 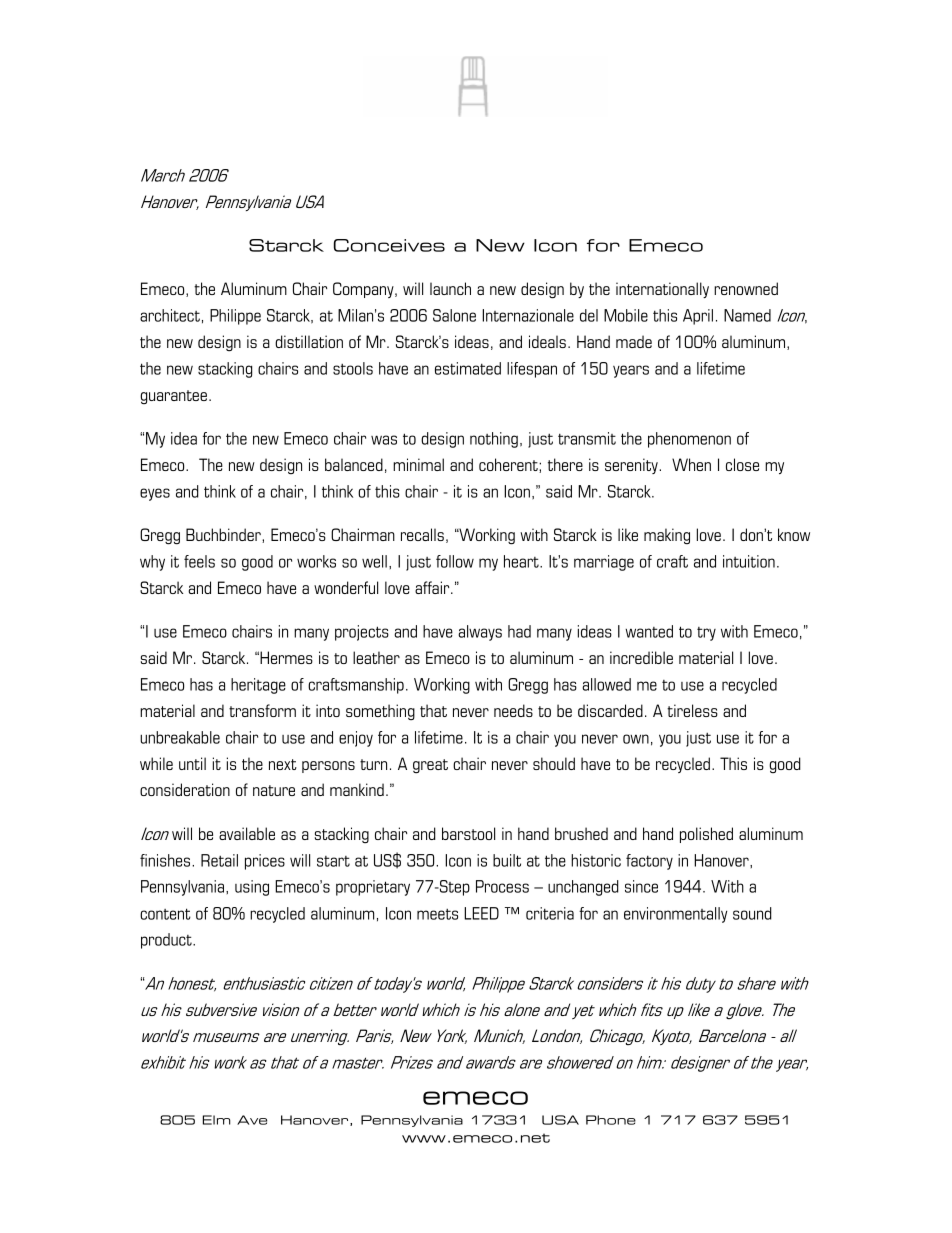 I want to click on architect, so click(x=170, y=315).
